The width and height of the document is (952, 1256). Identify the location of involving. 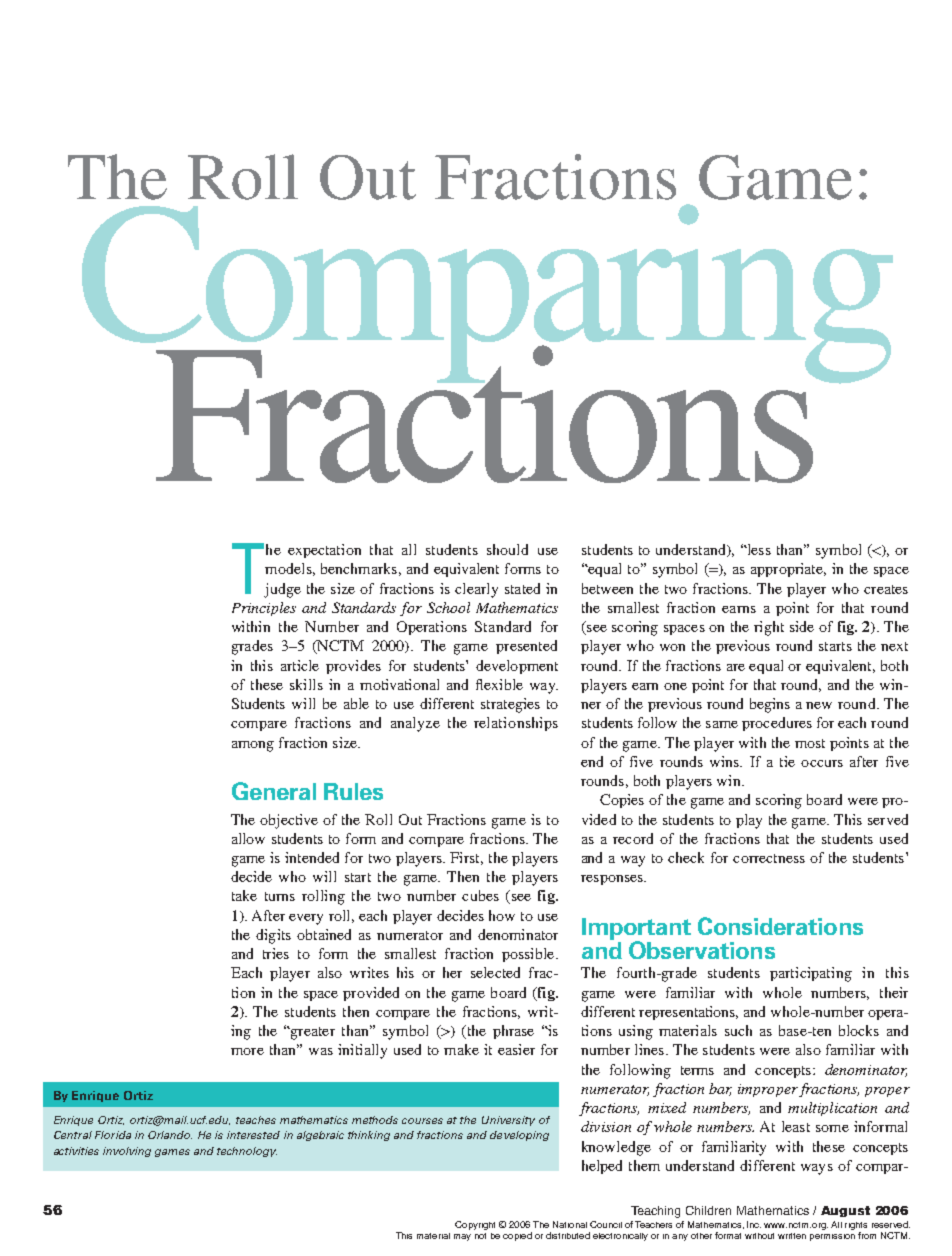
(127, 1152).
